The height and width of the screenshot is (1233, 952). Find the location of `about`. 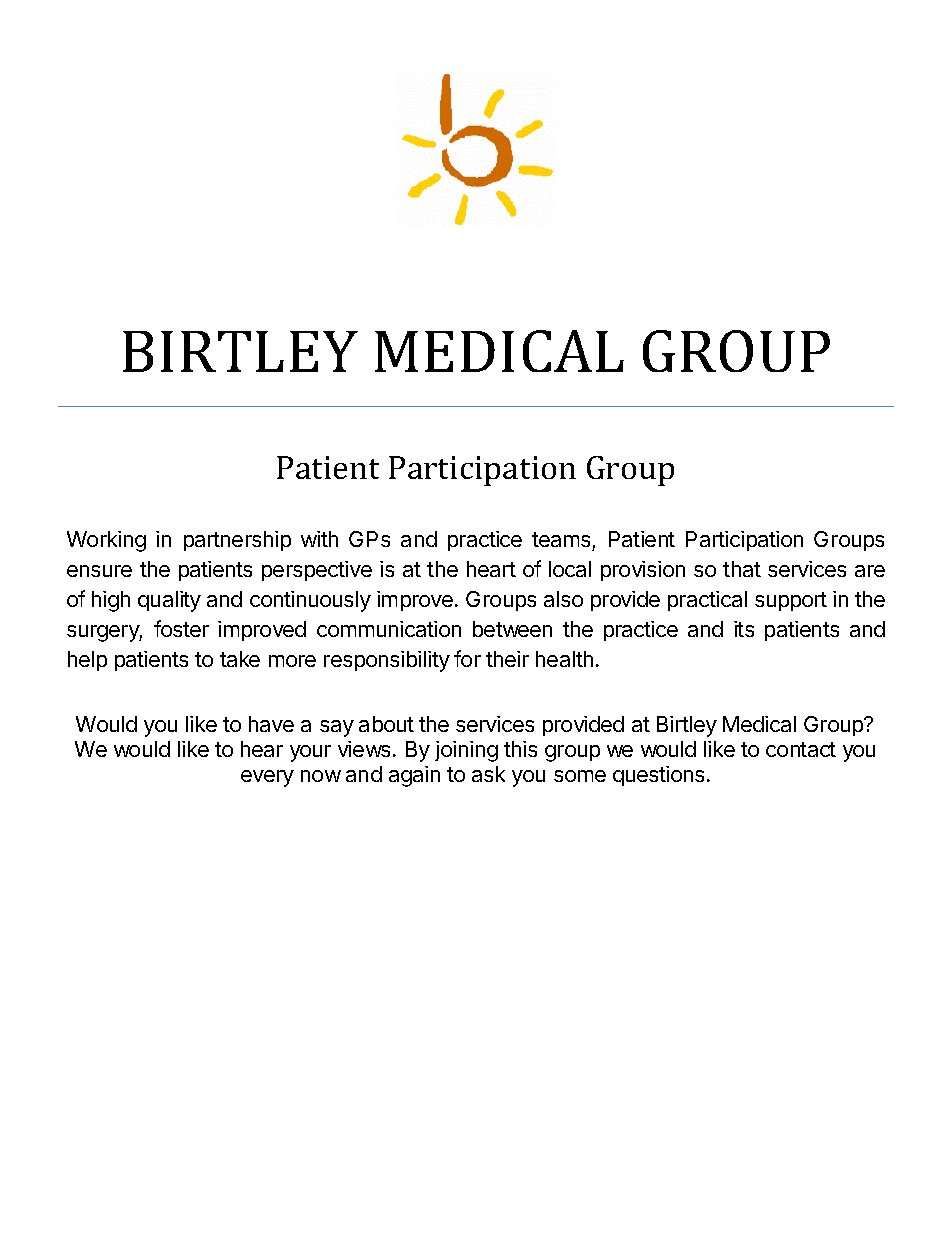

about is located at coordinates (386, 724).
